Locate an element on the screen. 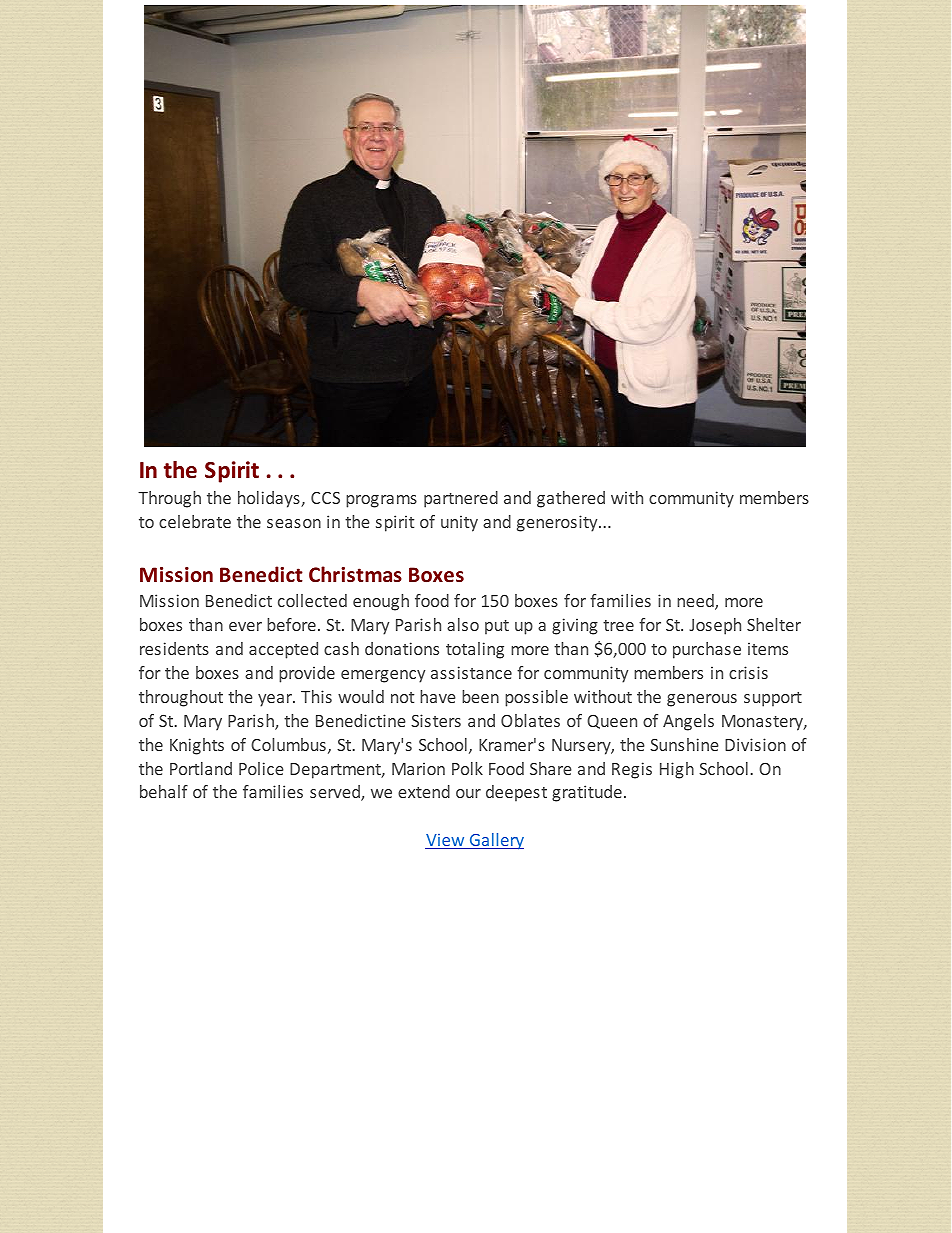  Angels is located at coordinates (688, 722).
